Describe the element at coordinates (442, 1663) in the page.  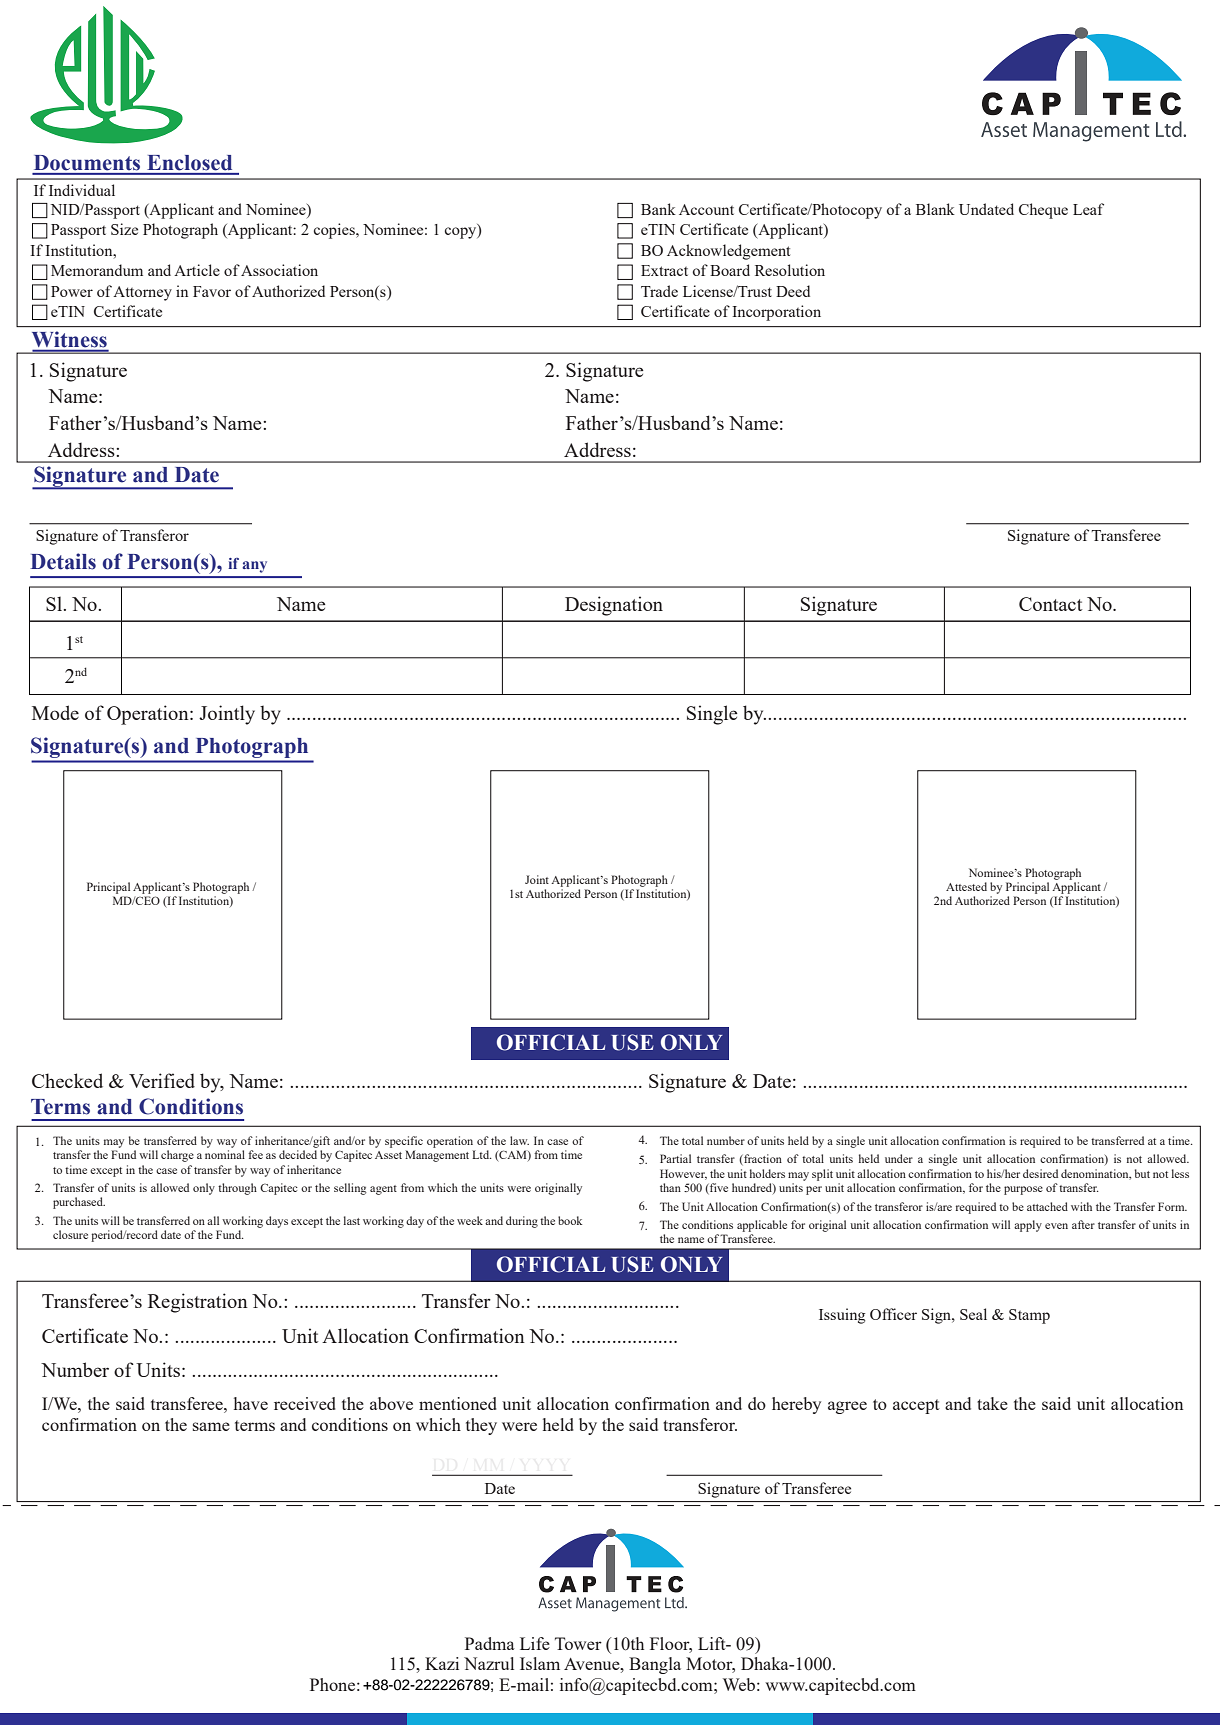
I see `Kazi` at that location.
